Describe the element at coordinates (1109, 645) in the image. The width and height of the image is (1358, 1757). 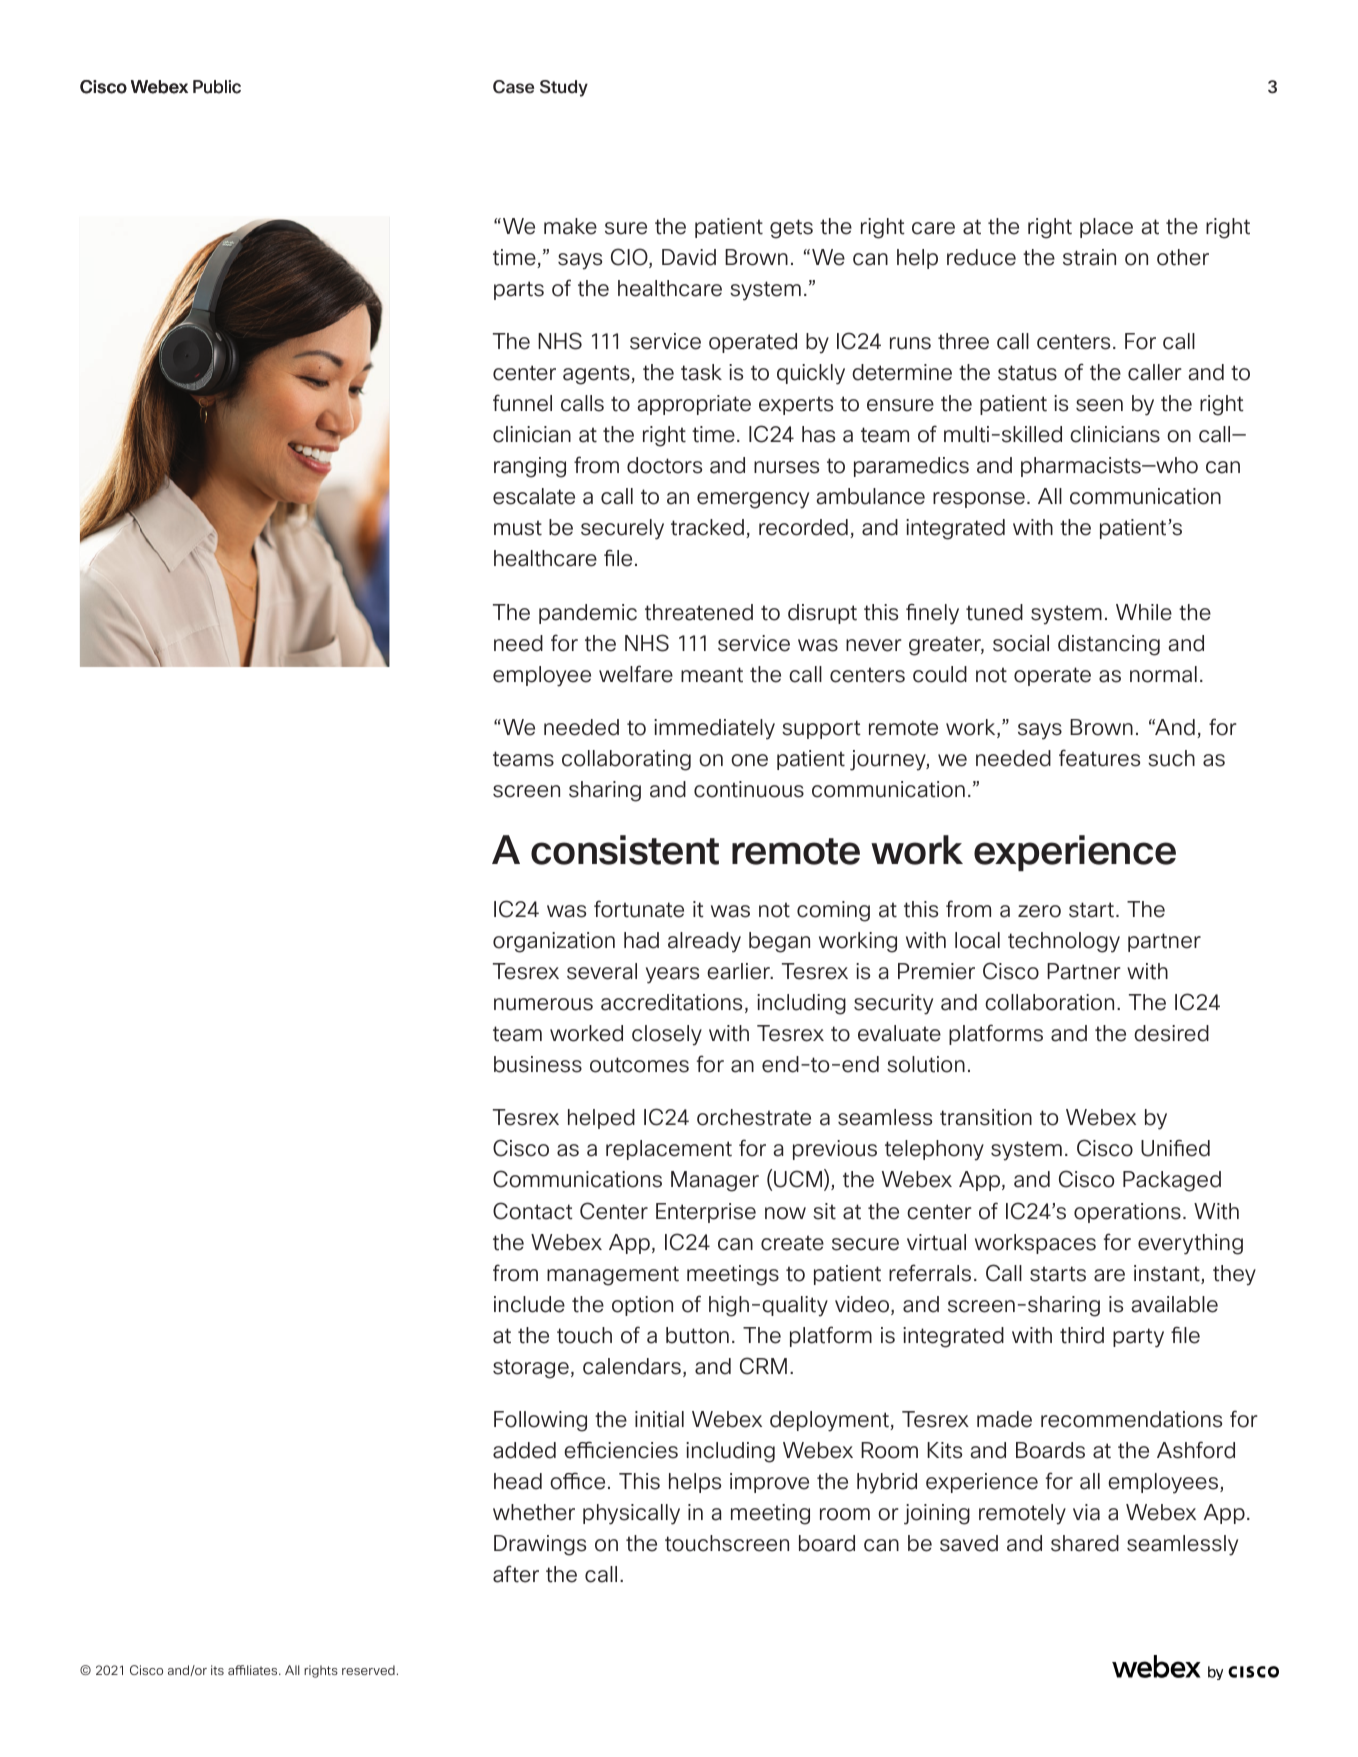
I see `distancing` at that location.
